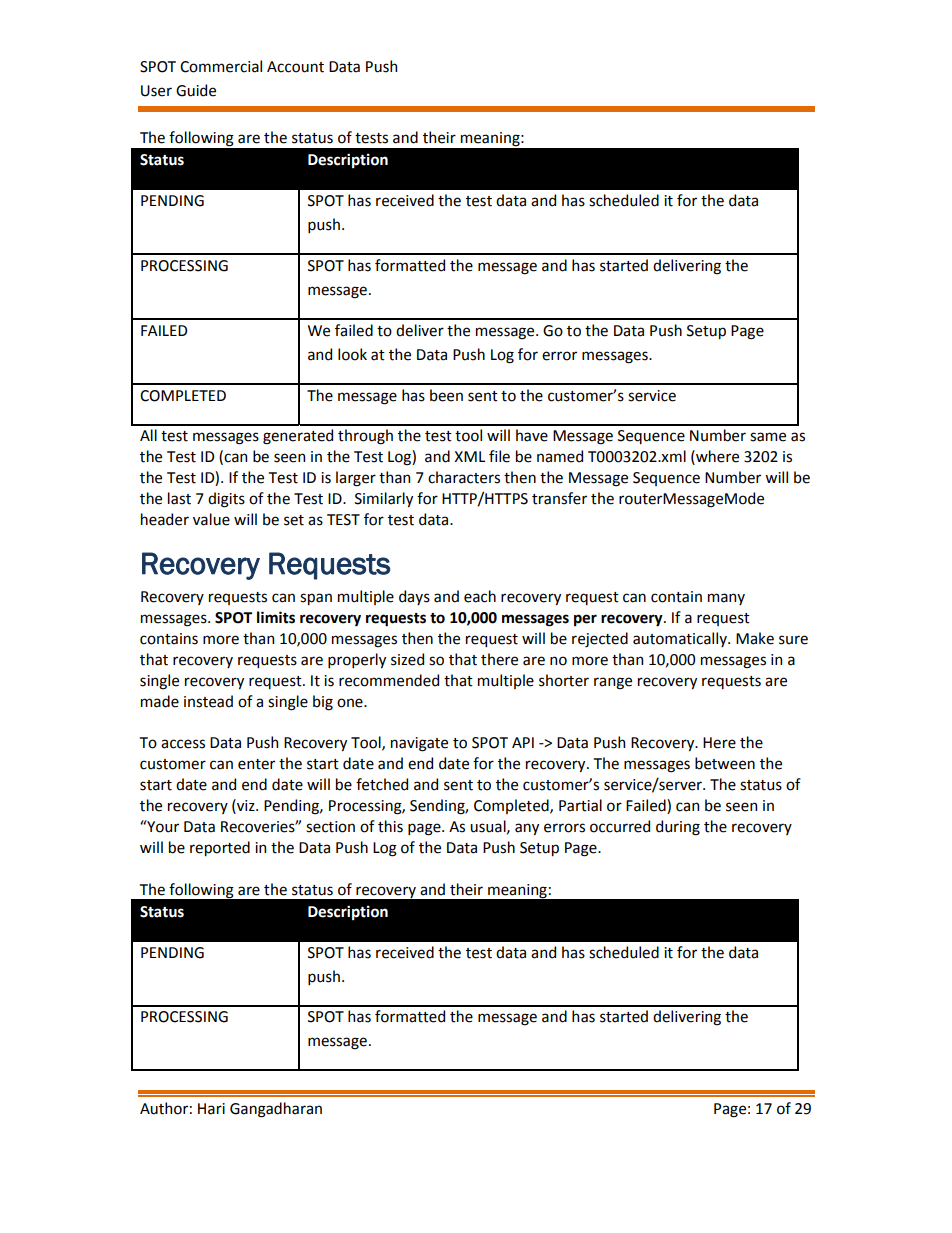 Image resolution: width=952 pixels, height=1233 pixels. Describe the element at coordinates (446, 395) in the screenshot. I see `been` at that location.
